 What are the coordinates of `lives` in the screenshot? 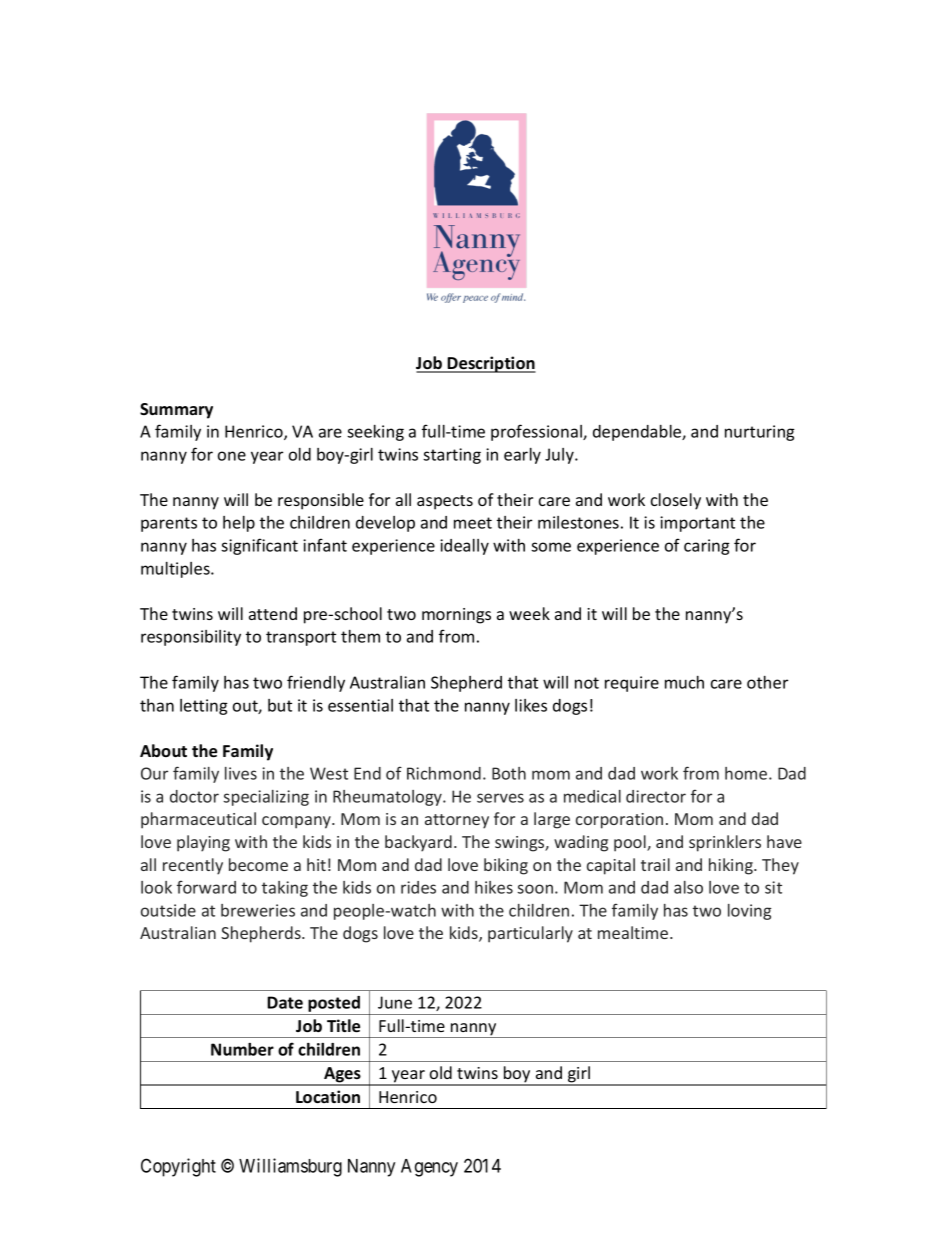 It's located at (241, 773).
